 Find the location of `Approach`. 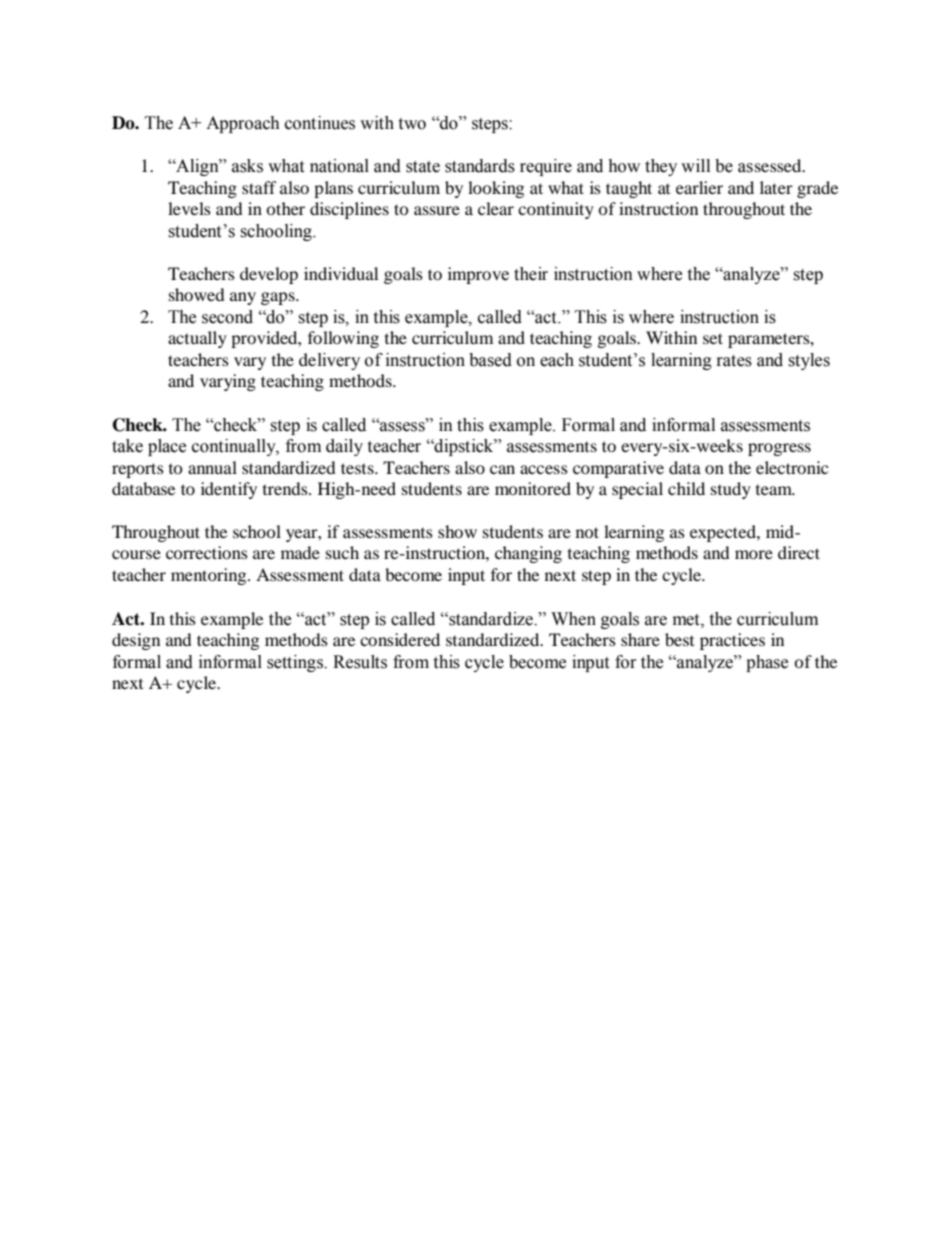

Approach is located at coordinates (243, 124).
